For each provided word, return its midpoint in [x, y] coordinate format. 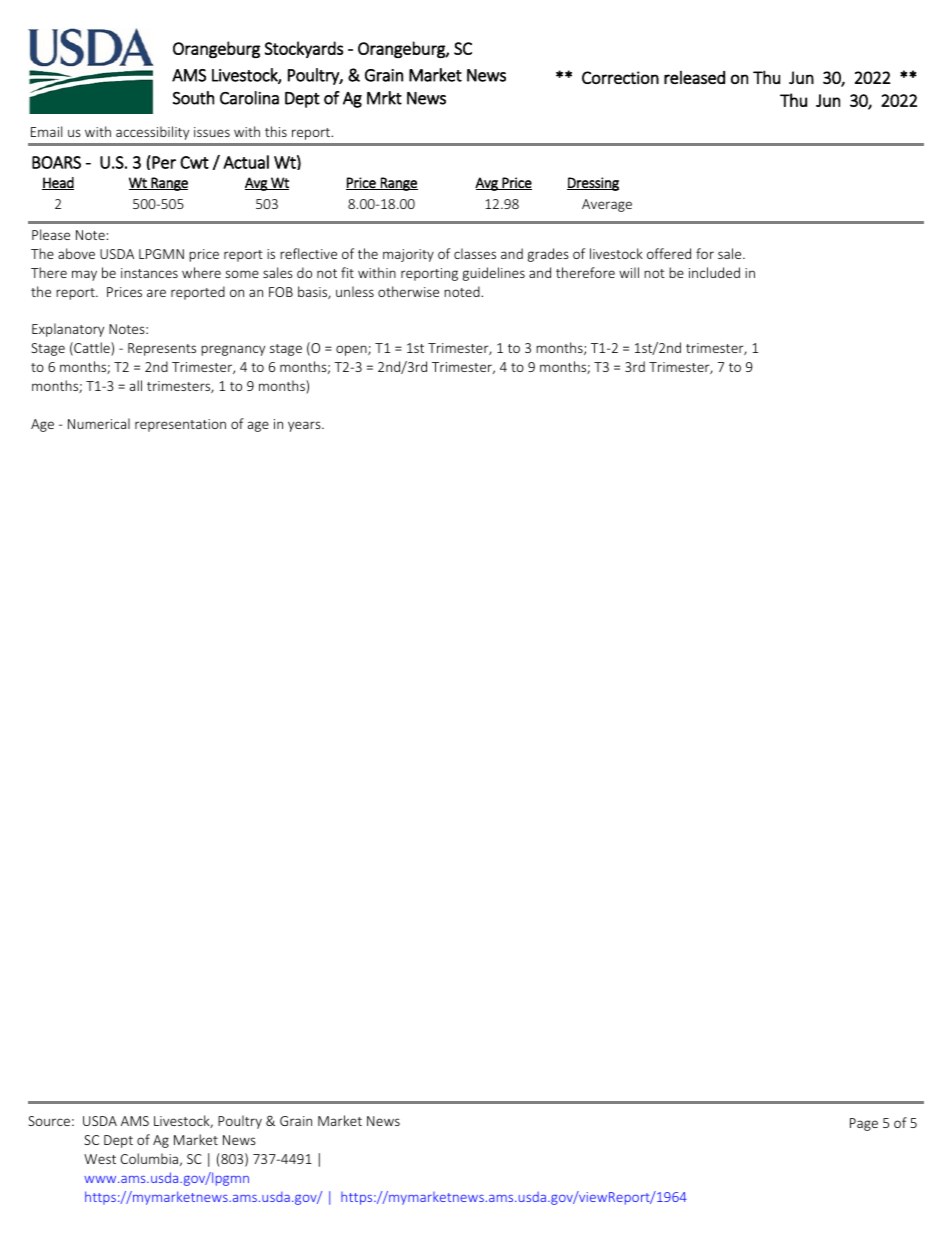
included [714, 272]
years [305, 426]
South [193, 98]
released [694, 77]
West [100, 1159]
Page [864, 1124]
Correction [620, 77]
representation [180, 425]
